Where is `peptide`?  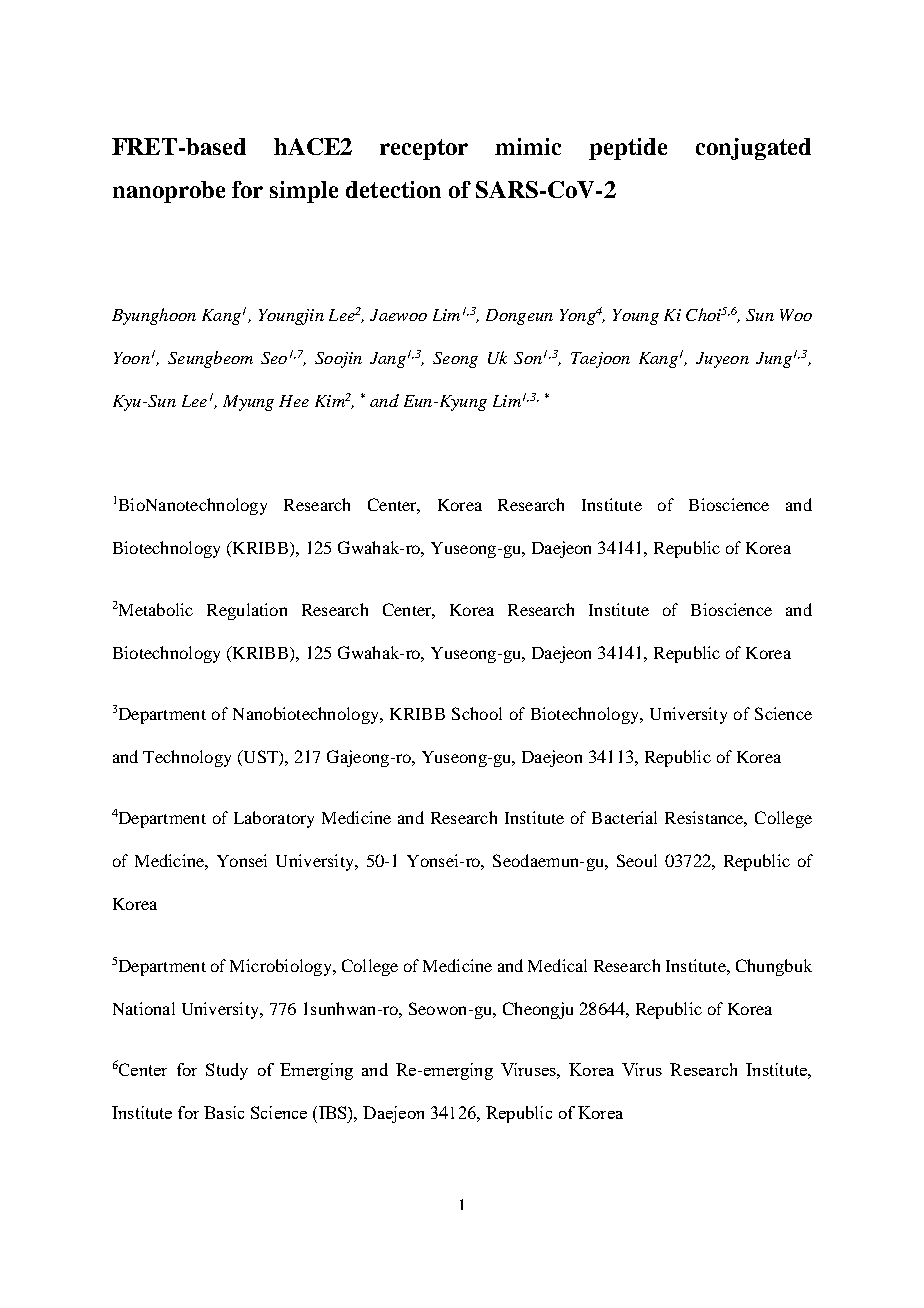
peptide is located at coordinates (628, 149).
